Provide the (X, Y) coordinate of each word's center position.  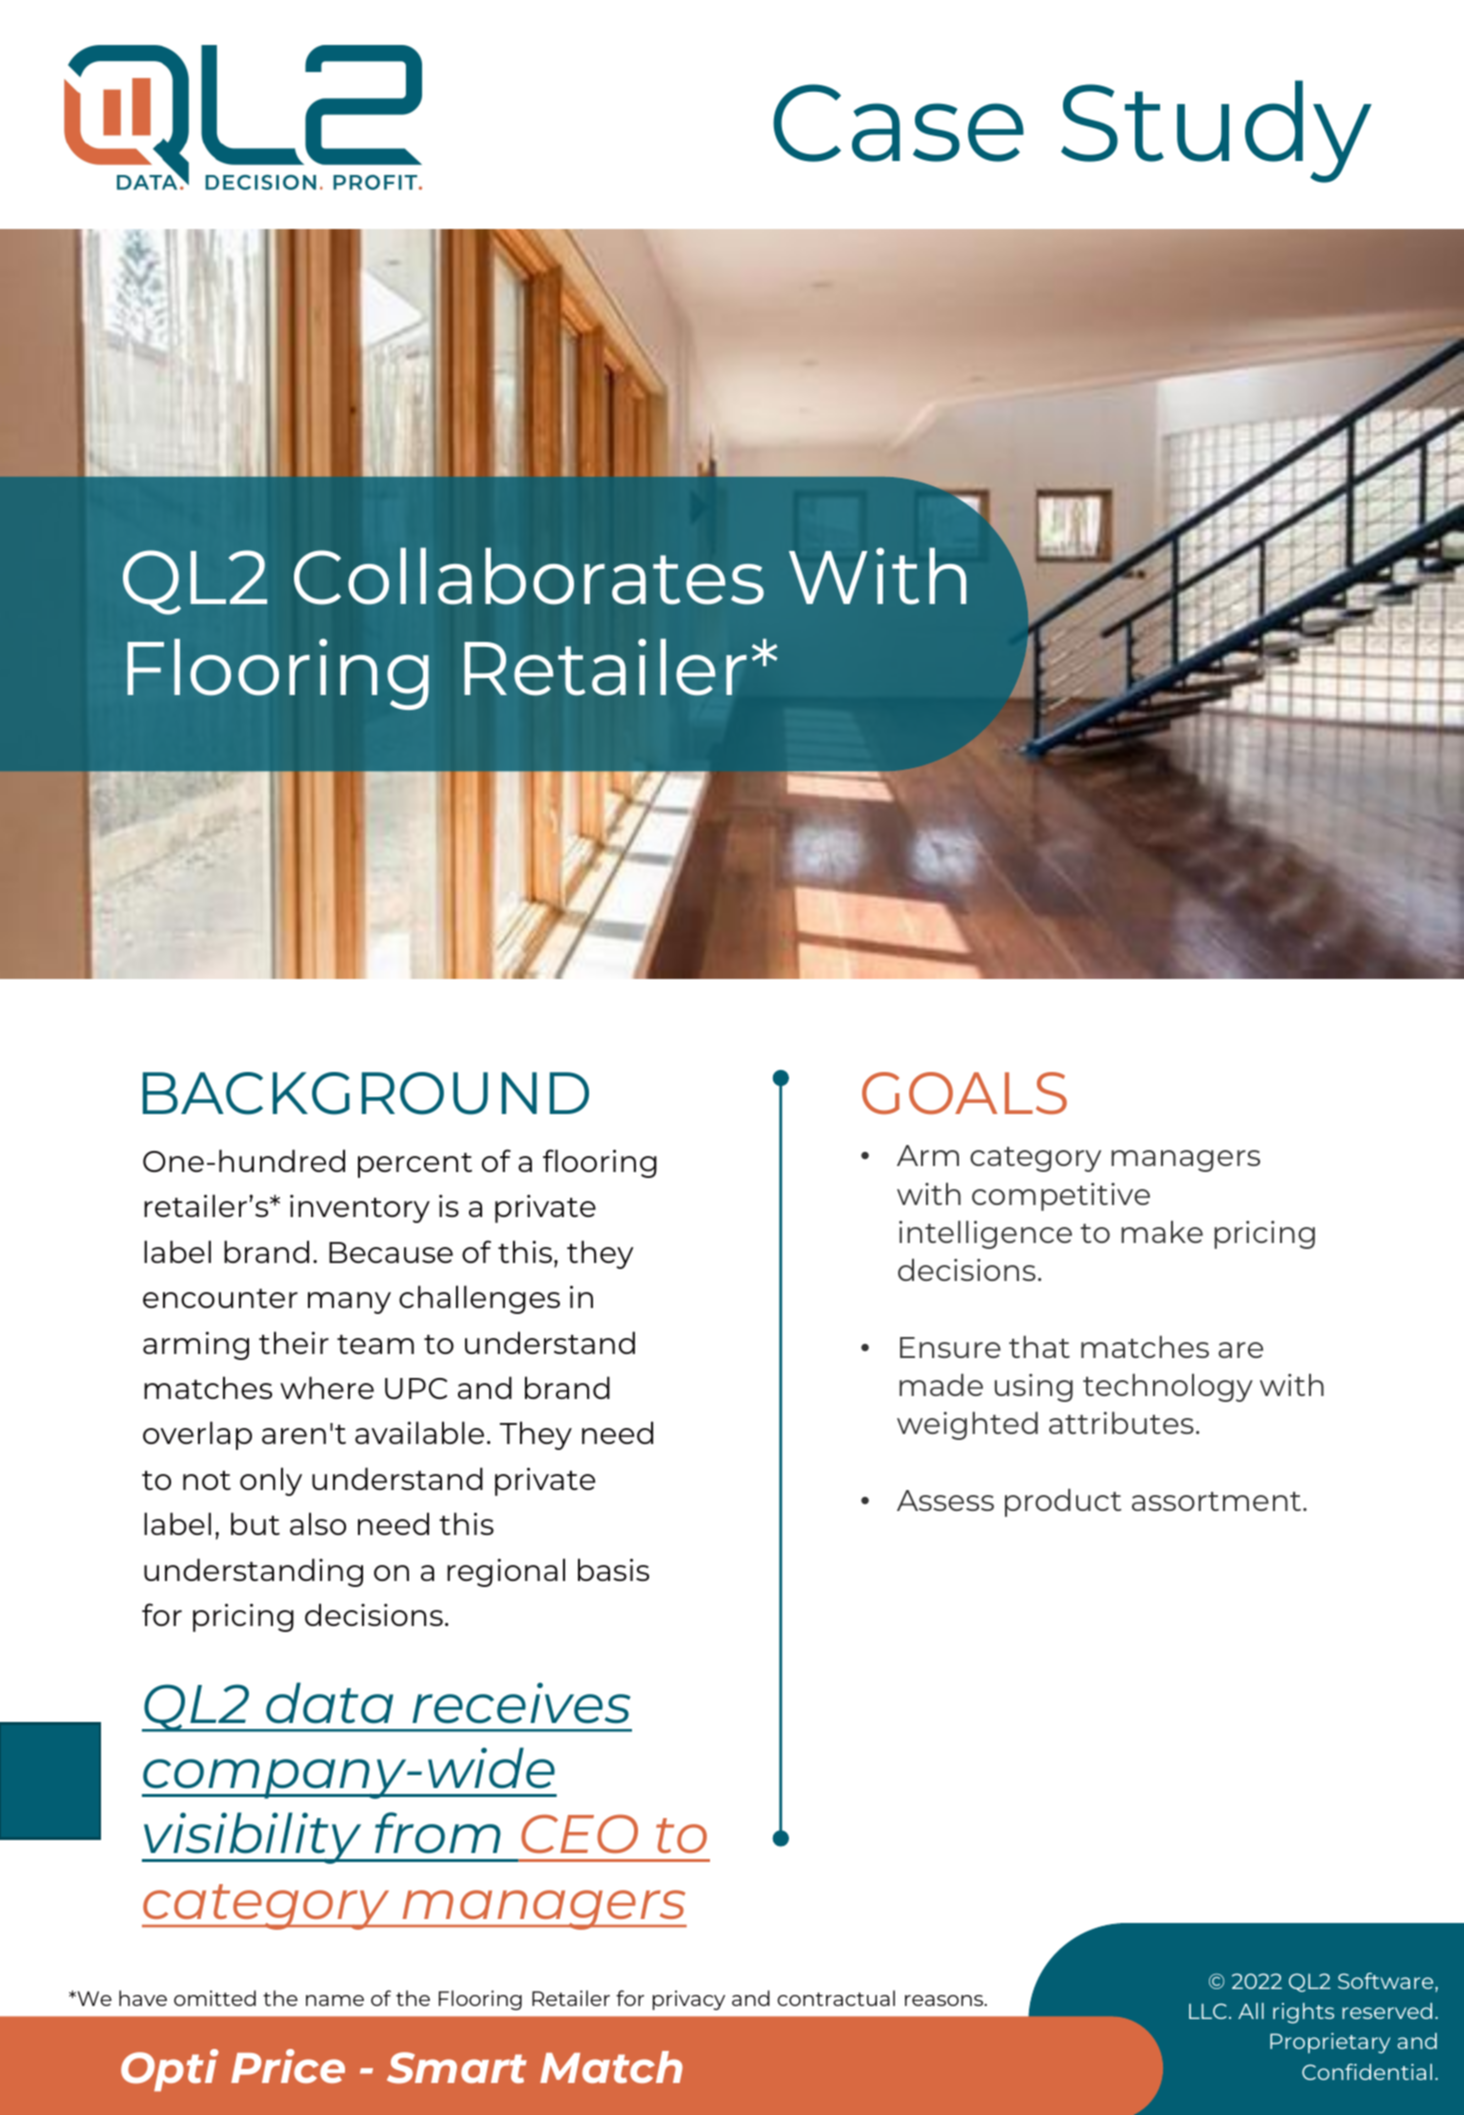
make (1162, 1232)
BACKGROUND (366, 1093)
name (335, 2000)
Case (898, 123)
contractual (836, 1998)
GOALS (964, 1093)
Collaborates (529, 576)
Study (1216, 131)
